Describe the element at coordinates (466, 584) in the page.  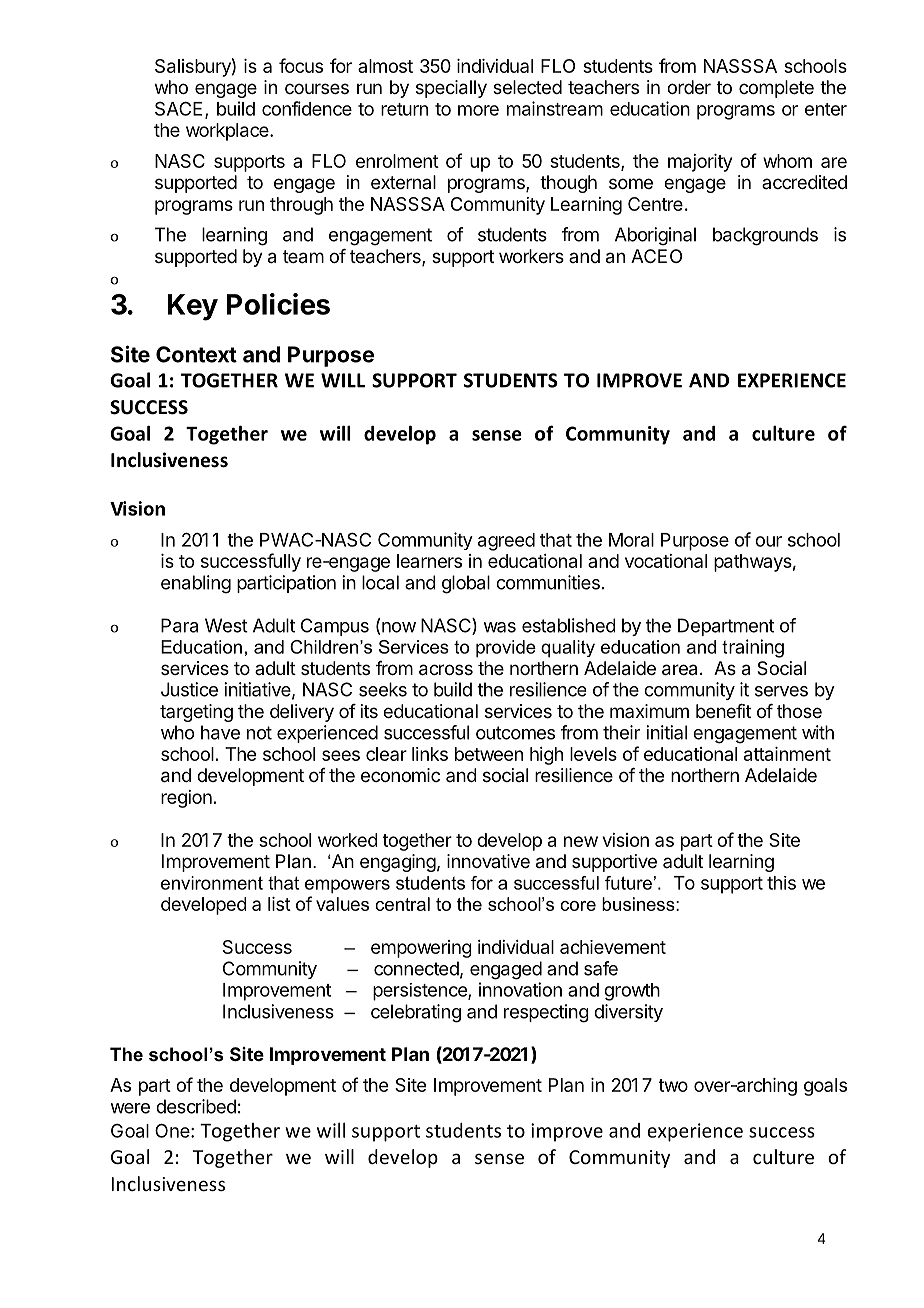
I see `global` at that location.
